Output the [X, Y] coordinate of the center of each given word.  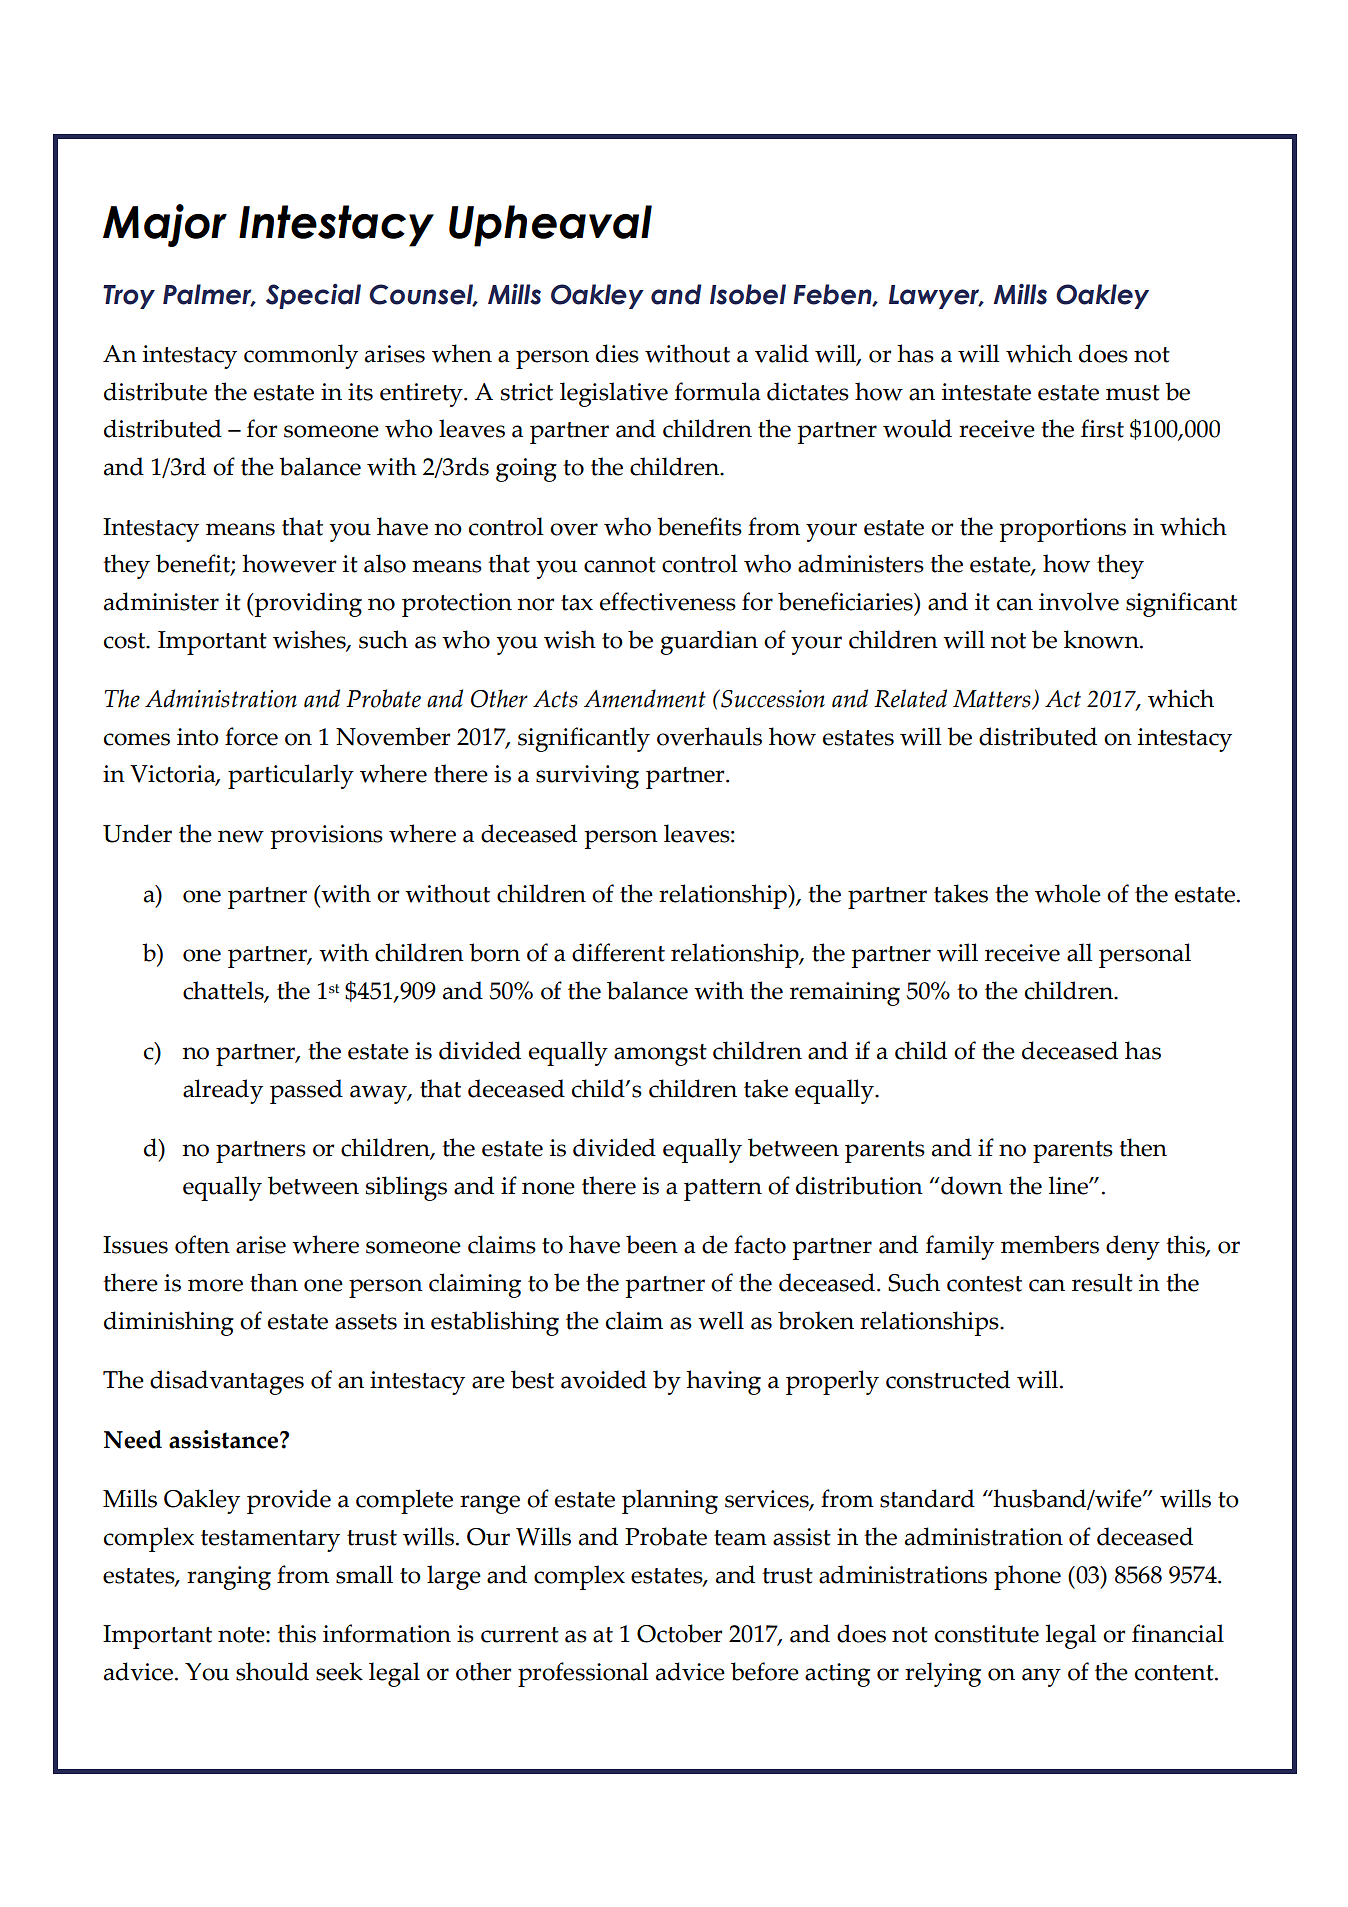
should [272, 1671]
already [223, 1091]
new [241, 836]
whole [1068, 893]
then [1143, 1147]
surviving [587, 777]
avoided [604, 1379]
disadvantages [227, 1382]
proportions [1063, 530]
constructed [948, 1379]
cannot [620, 565]
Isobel [748, 294]
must [1133, 393]
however [289, 563]
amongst [660, 1055]
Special [313, 296]
